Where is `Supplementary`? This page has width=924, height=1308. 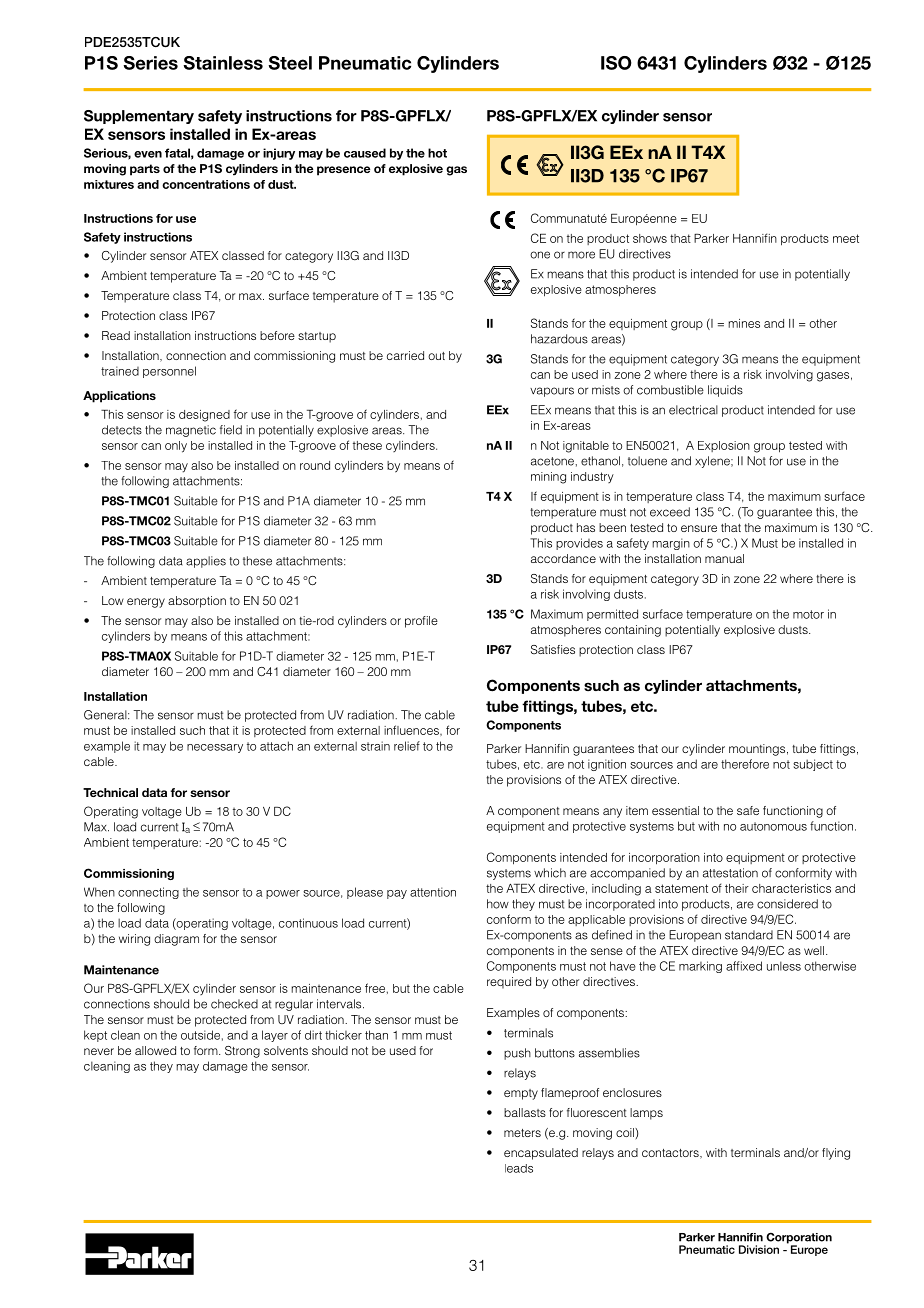
Supplementary is located at coordinates (139, 117).
